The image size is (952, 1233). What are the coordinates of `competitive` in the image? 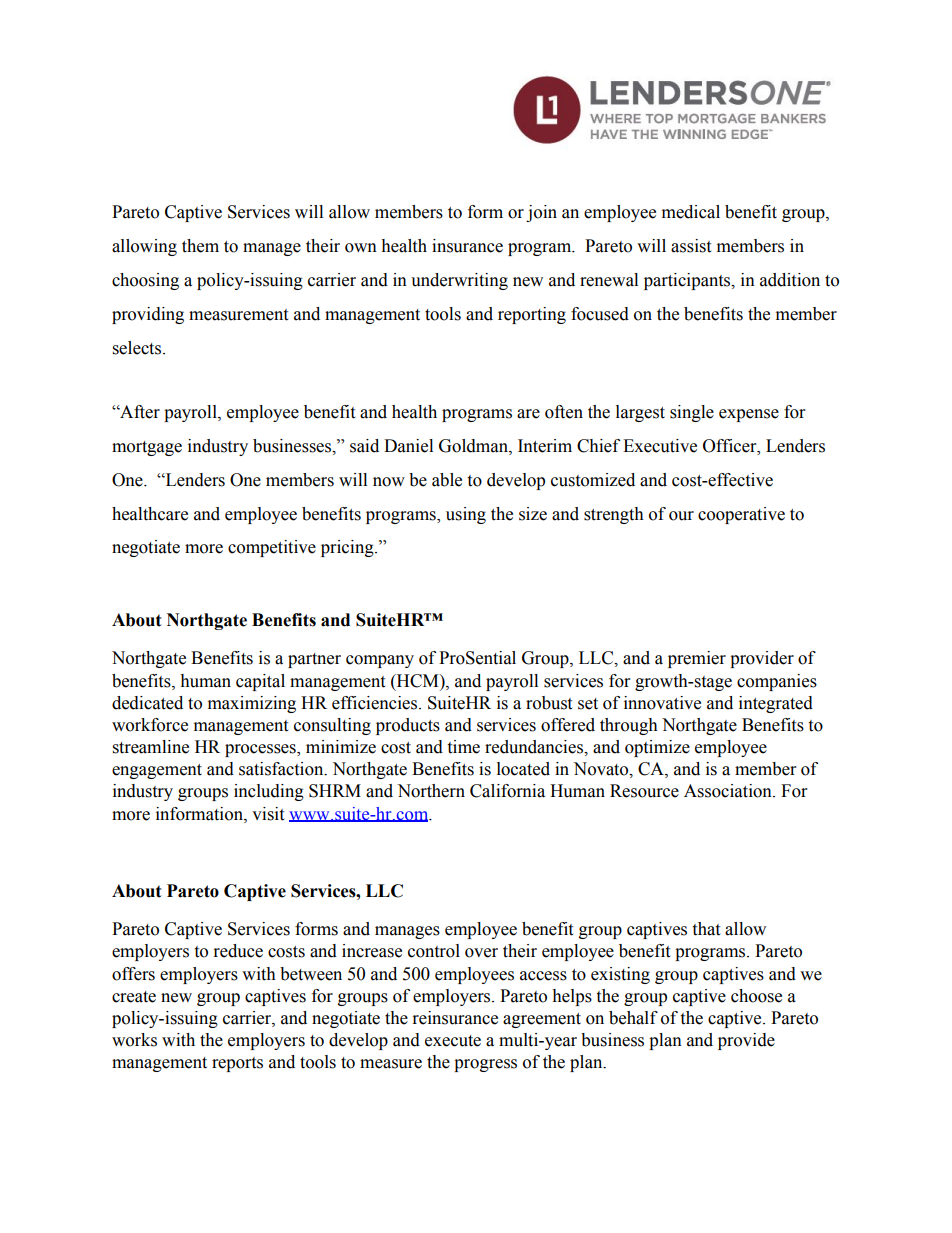 It's located at (272, 548).
